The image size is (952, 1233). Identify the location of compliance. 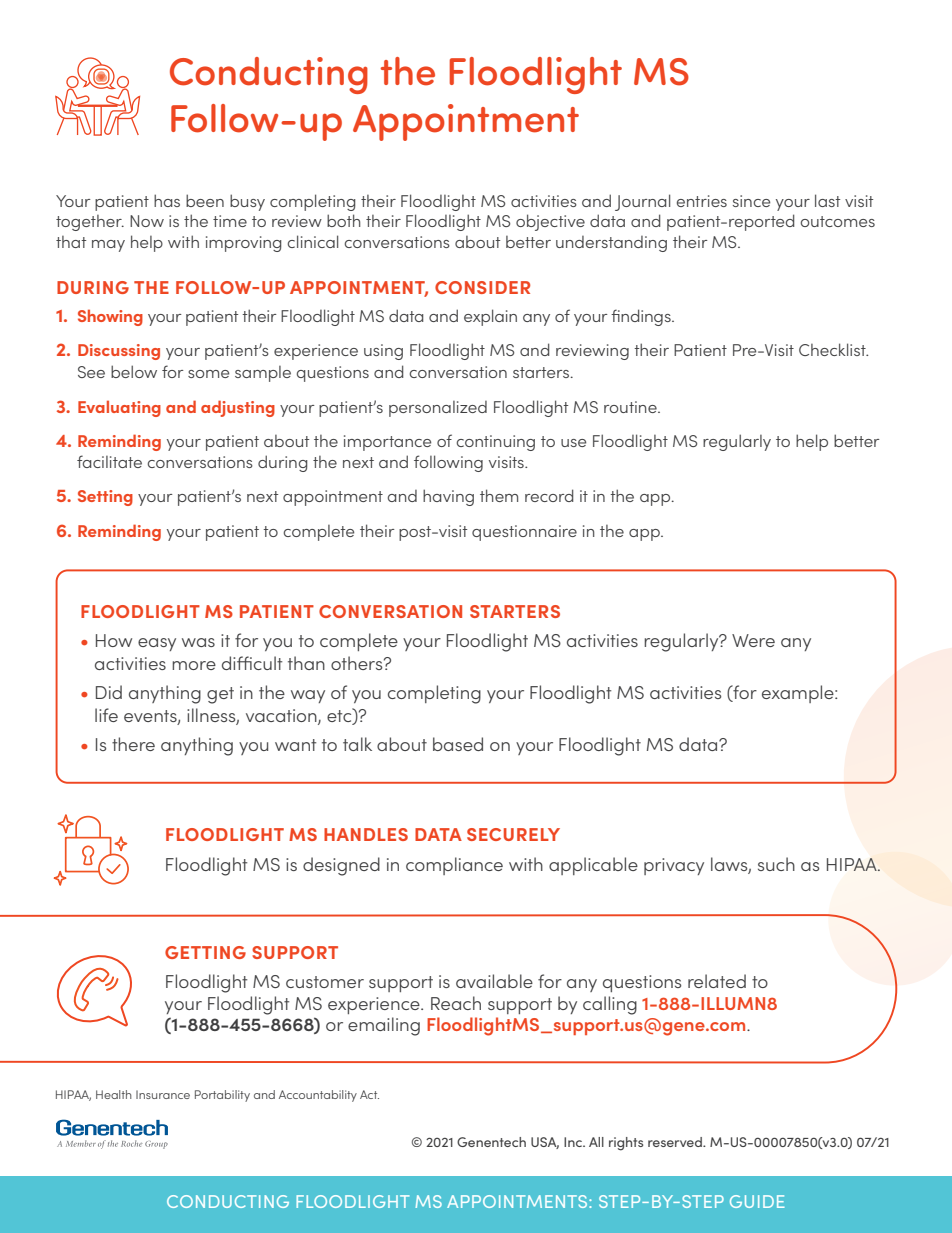
(454, 866).
